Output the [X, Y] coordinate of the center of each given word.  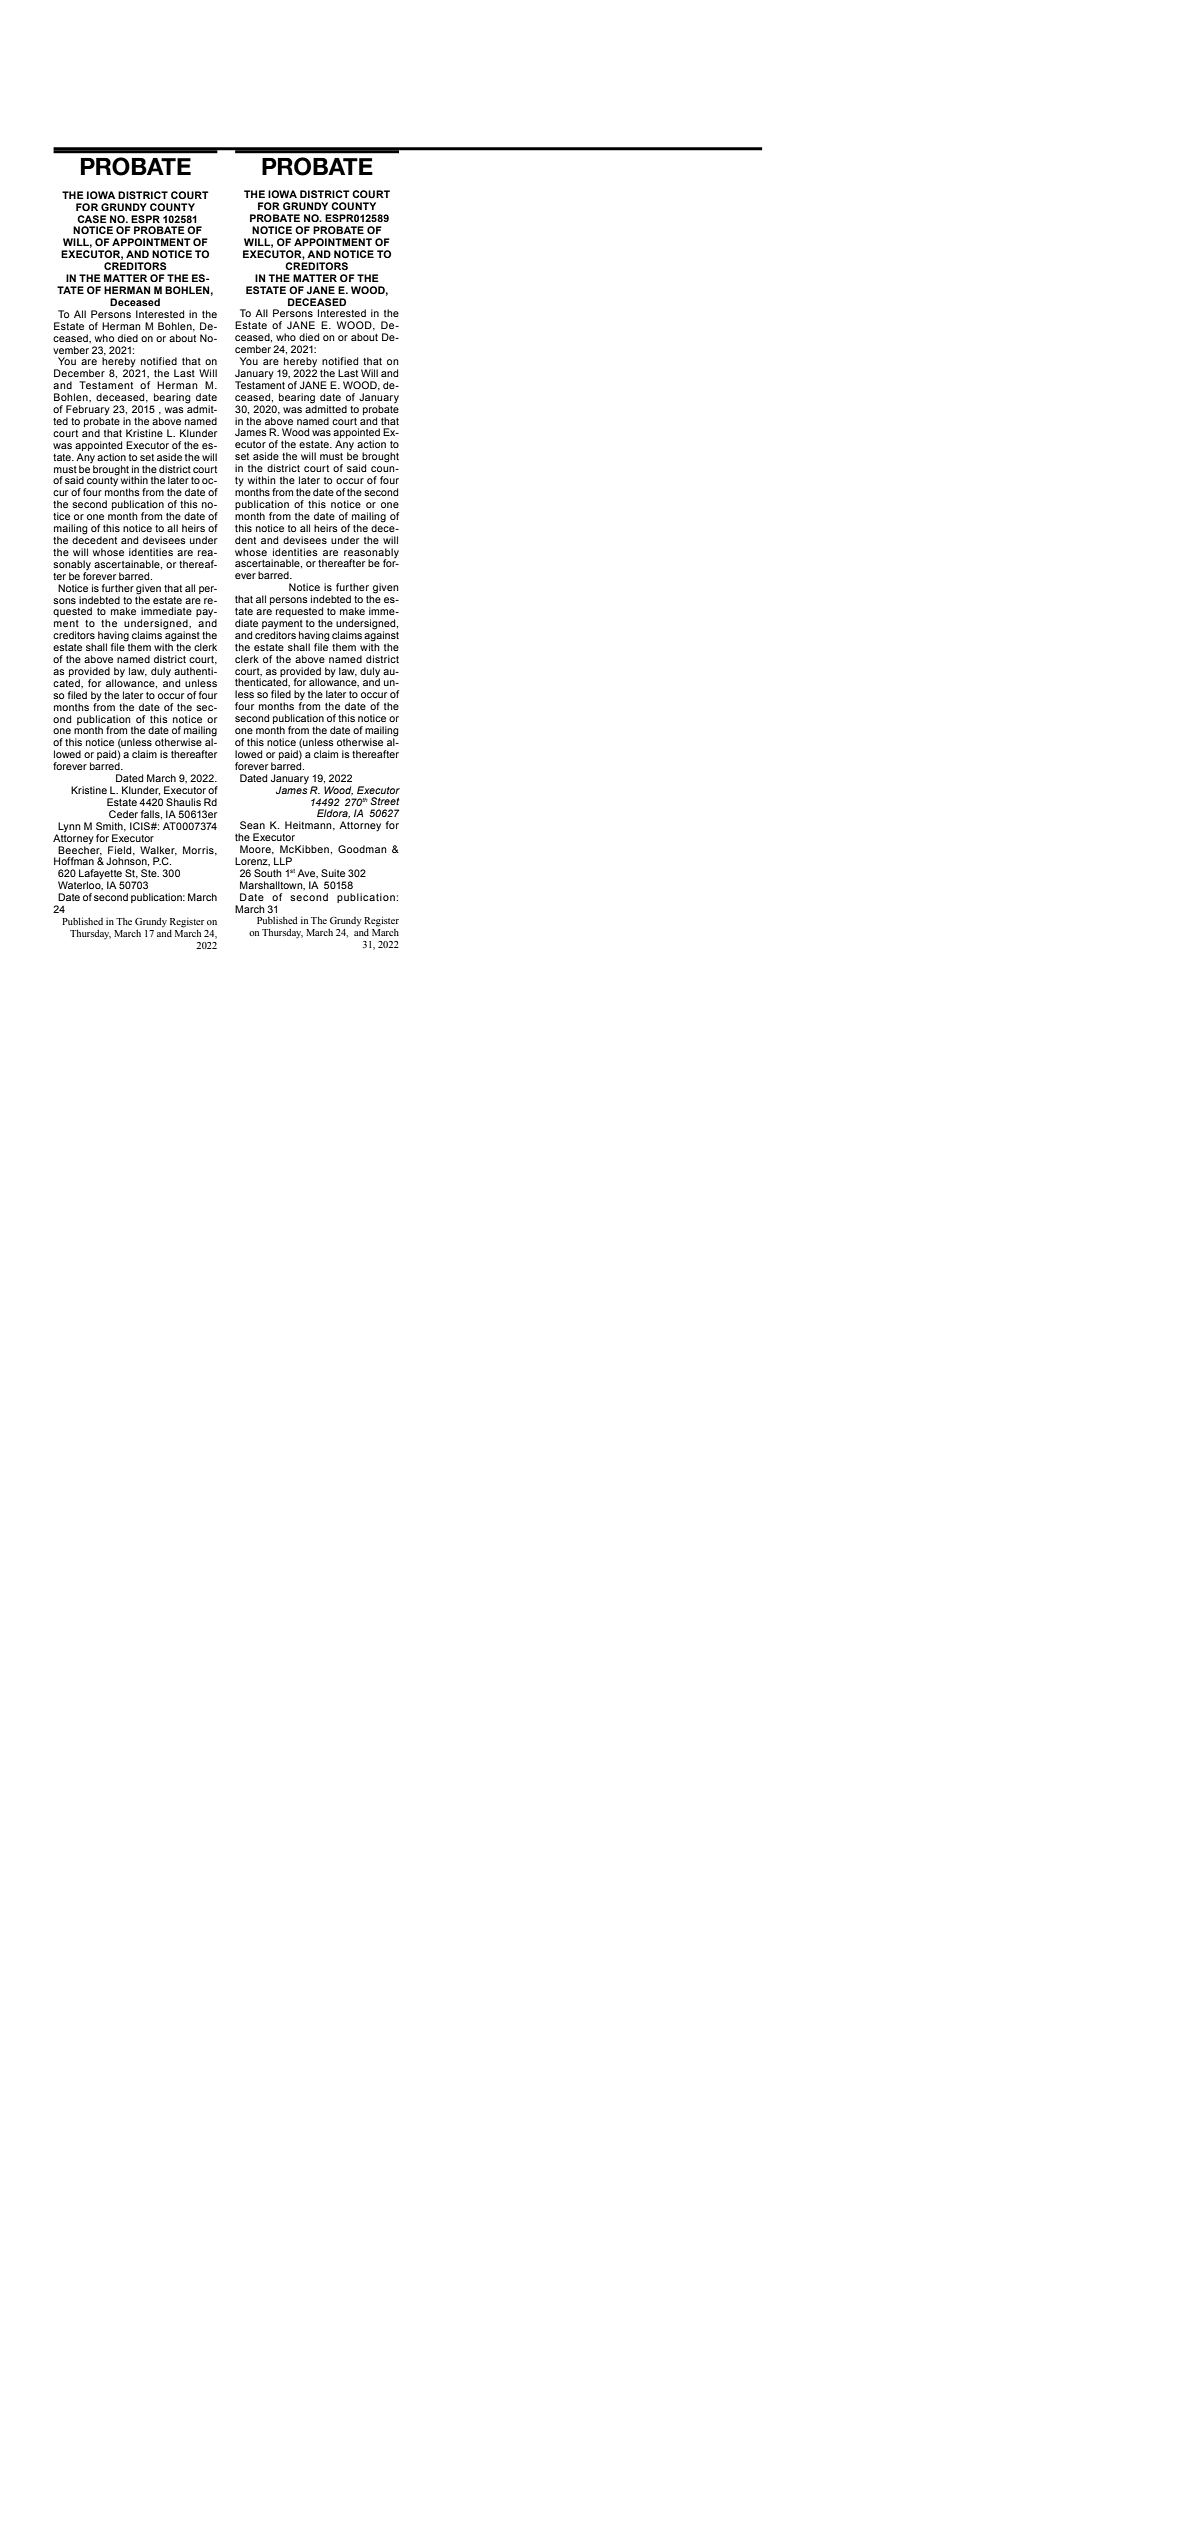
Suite [333, 873]
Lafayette [101, 875]
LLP [283, 861]
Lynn [69, 827]
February [88, 411]
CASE [92, 219]
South [268, 873]
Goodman [362, 849]
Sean [252, 825]
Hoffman [74, 861]
